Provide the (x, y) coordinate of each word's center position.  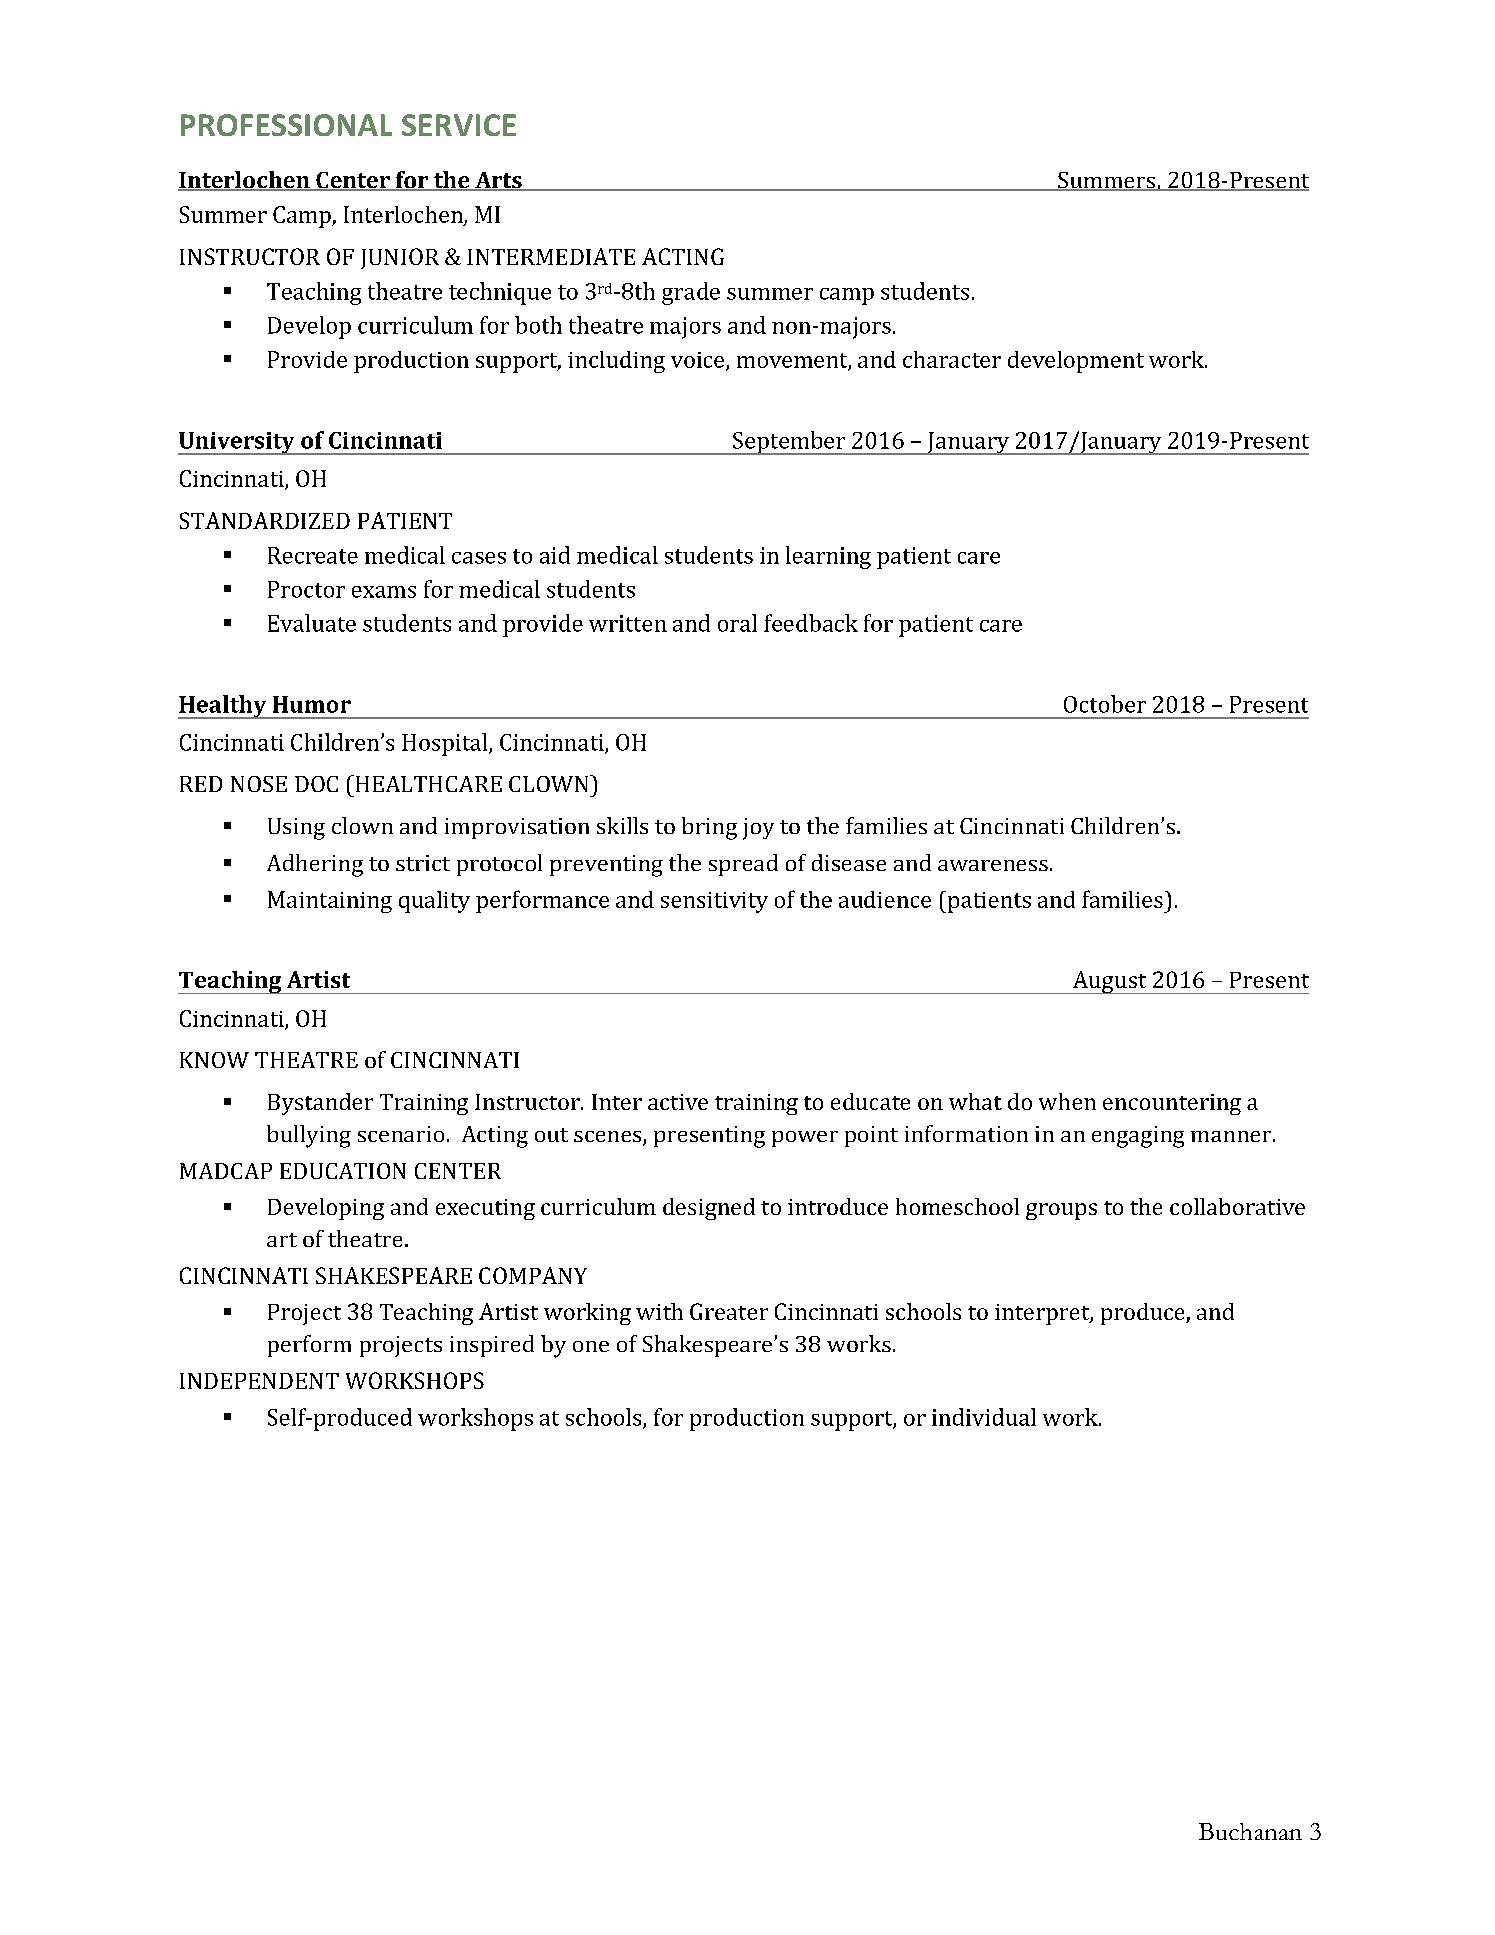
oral (737, 623)
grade (691, 293)
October (1105, 704)
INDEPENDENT (259, 1381)
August (1109, 982)
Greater (729, 1311)
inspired (492, 1346)
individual (984, 1417)
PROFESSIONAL (286, 125)
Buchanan (1250, 1831)
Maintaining (330, 902)
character (952, 359)
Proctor (306, 589)
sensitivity (714, 902)
